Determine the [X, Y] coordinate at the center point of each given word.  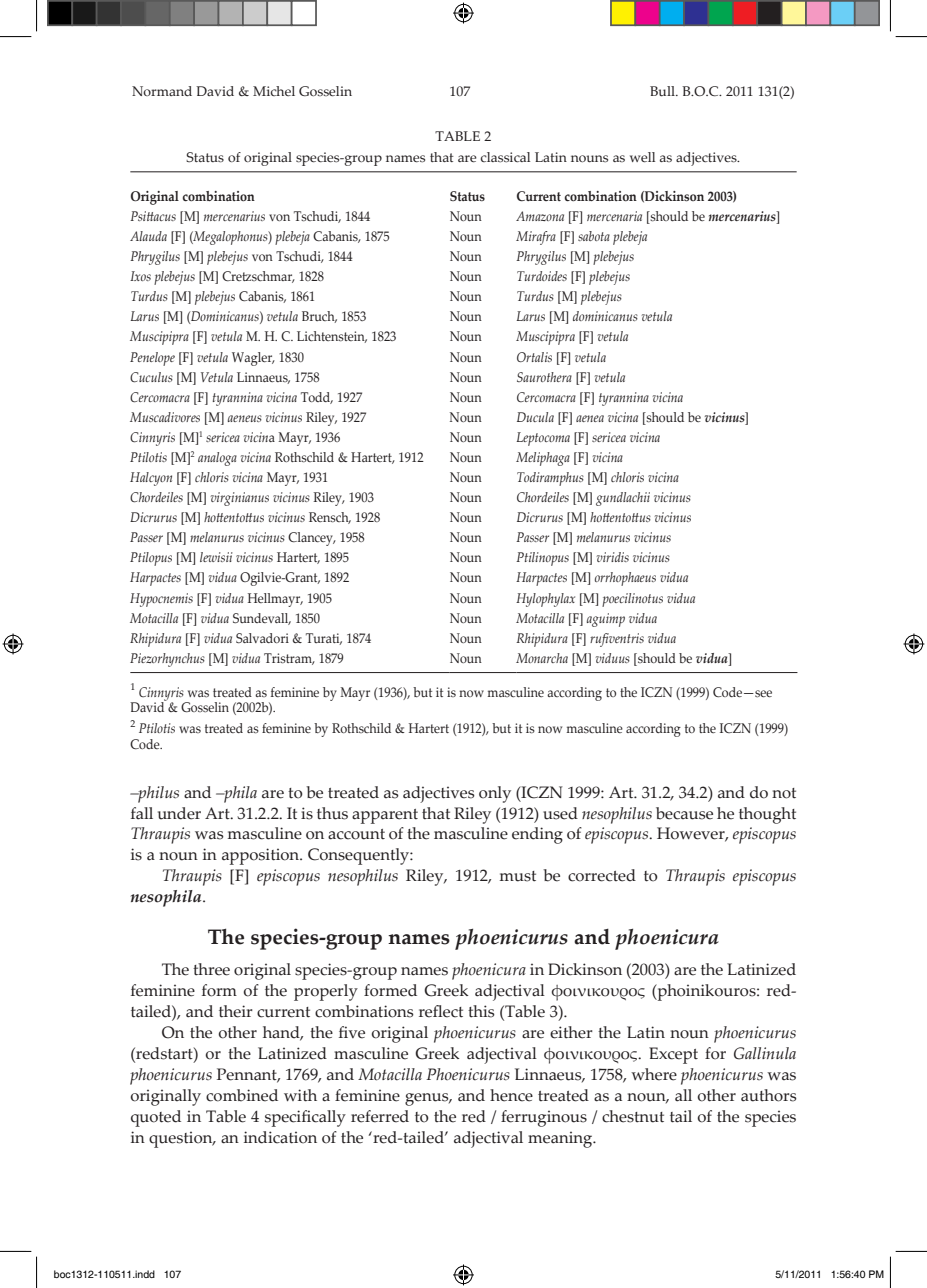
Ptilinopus [542, 559]
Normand [162, 91]
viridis [613, 557]
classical [505, 157]
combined [242, 1095]
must [518, 876]
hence [511, 1095]
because [684, 813]
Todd [317, 398]
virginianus [240, 499]
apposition [262, 856]
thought [767, 815]
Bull [663, 91]
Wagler [253, 359]
